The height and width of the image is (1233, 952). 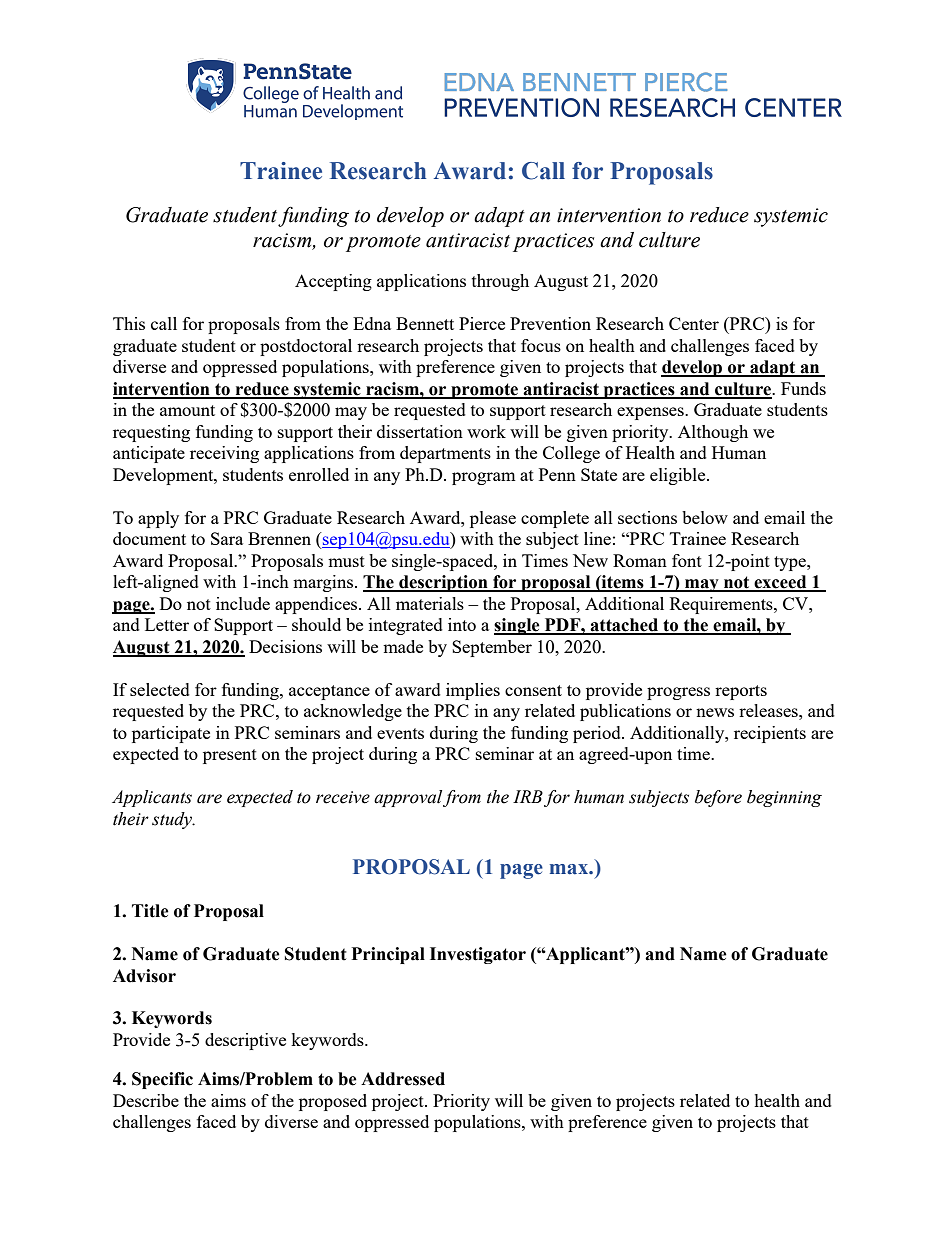 What do you see at coordinates (403, 1079) in the image?
I see `Addressed` at bounding box center [403, 1079].
